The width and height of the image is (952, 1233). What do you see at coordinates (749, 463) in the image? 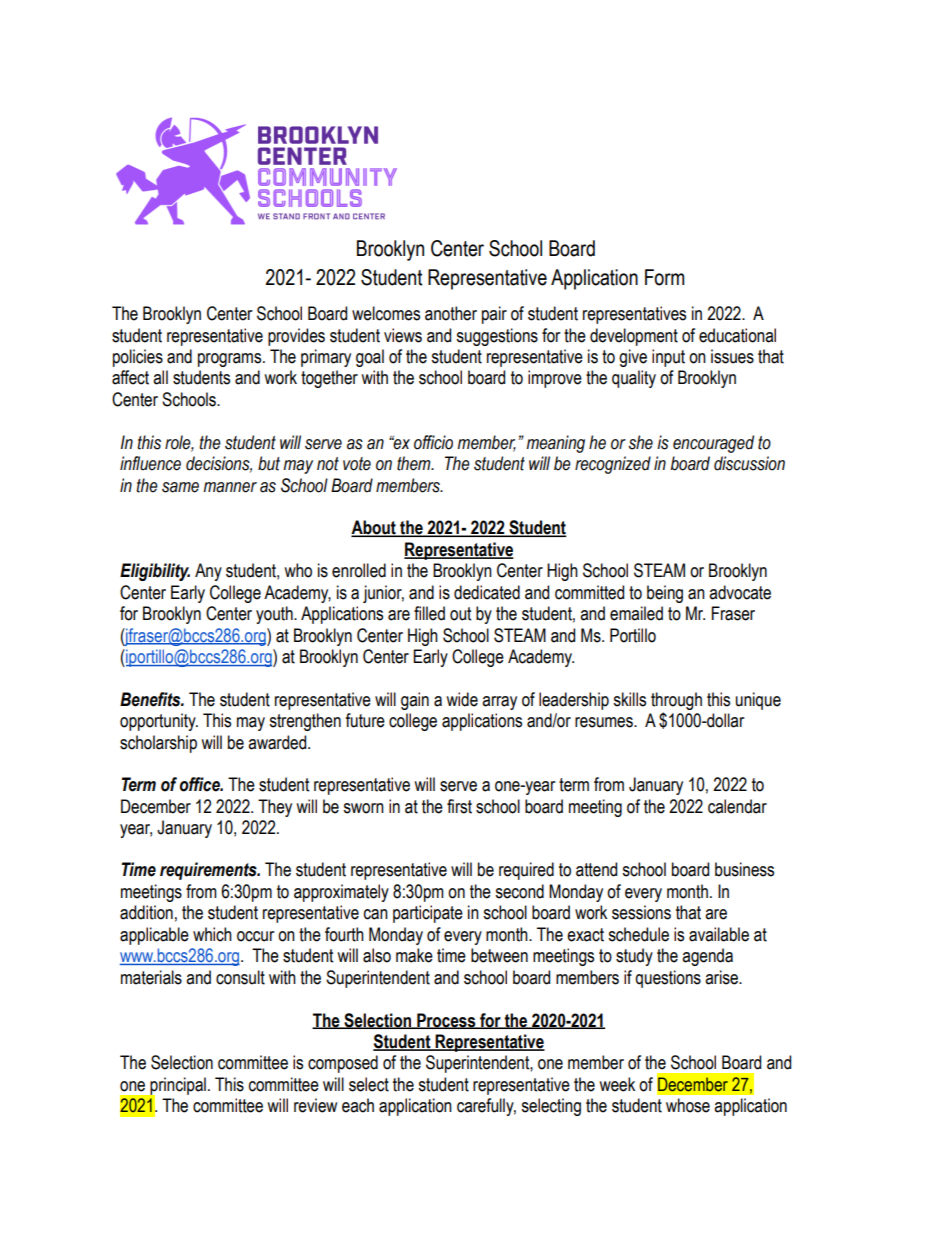
I see `discussion` at bounding box center [749, 463].
